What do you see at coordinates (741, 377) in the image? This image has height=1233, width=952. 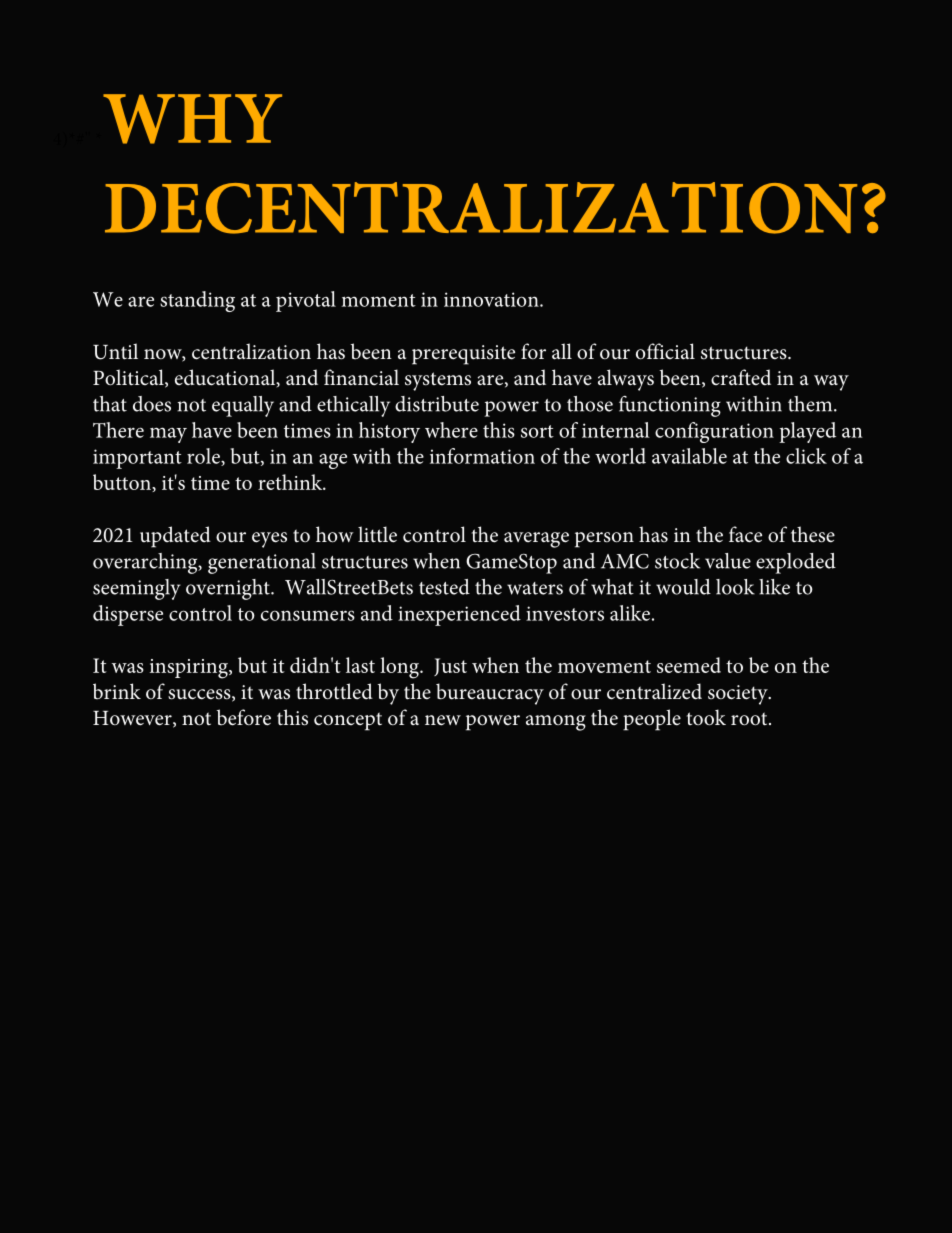 I see `crafted` at bounding box center [741, 377].
